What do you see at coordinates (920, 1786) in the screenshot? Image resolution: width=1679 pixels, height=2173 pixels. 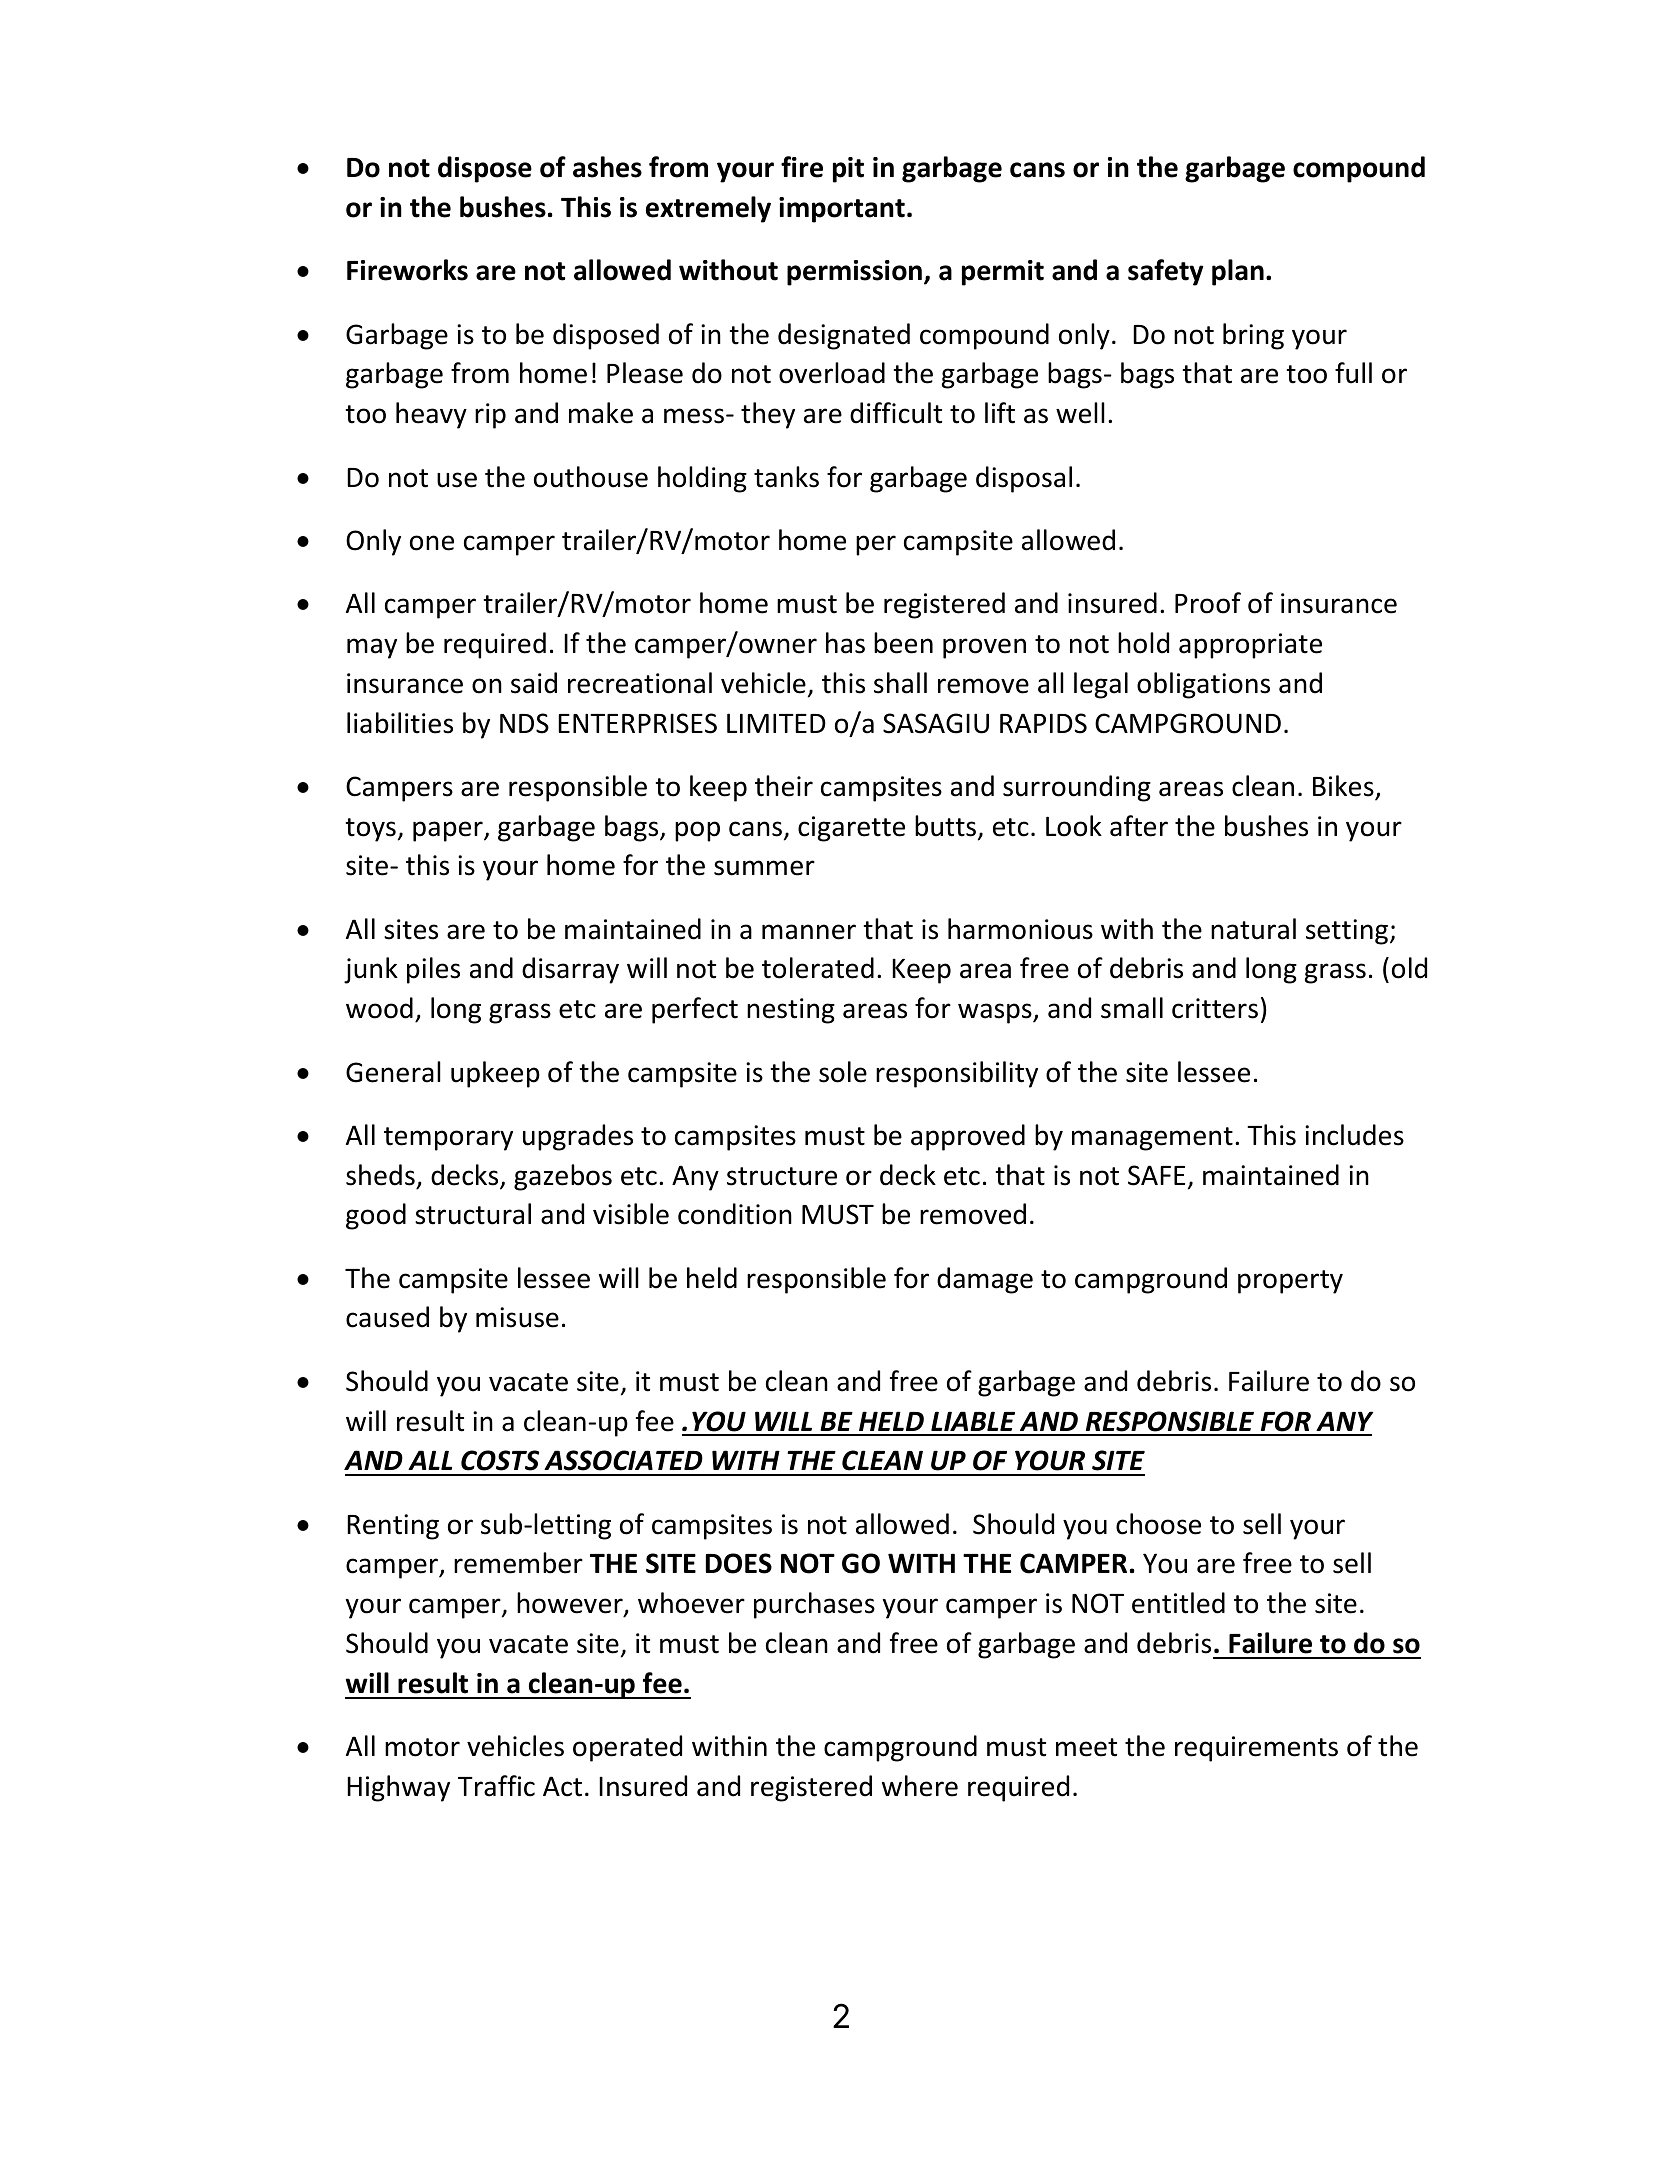 I see `where` at bounding box center [920, 1786].
